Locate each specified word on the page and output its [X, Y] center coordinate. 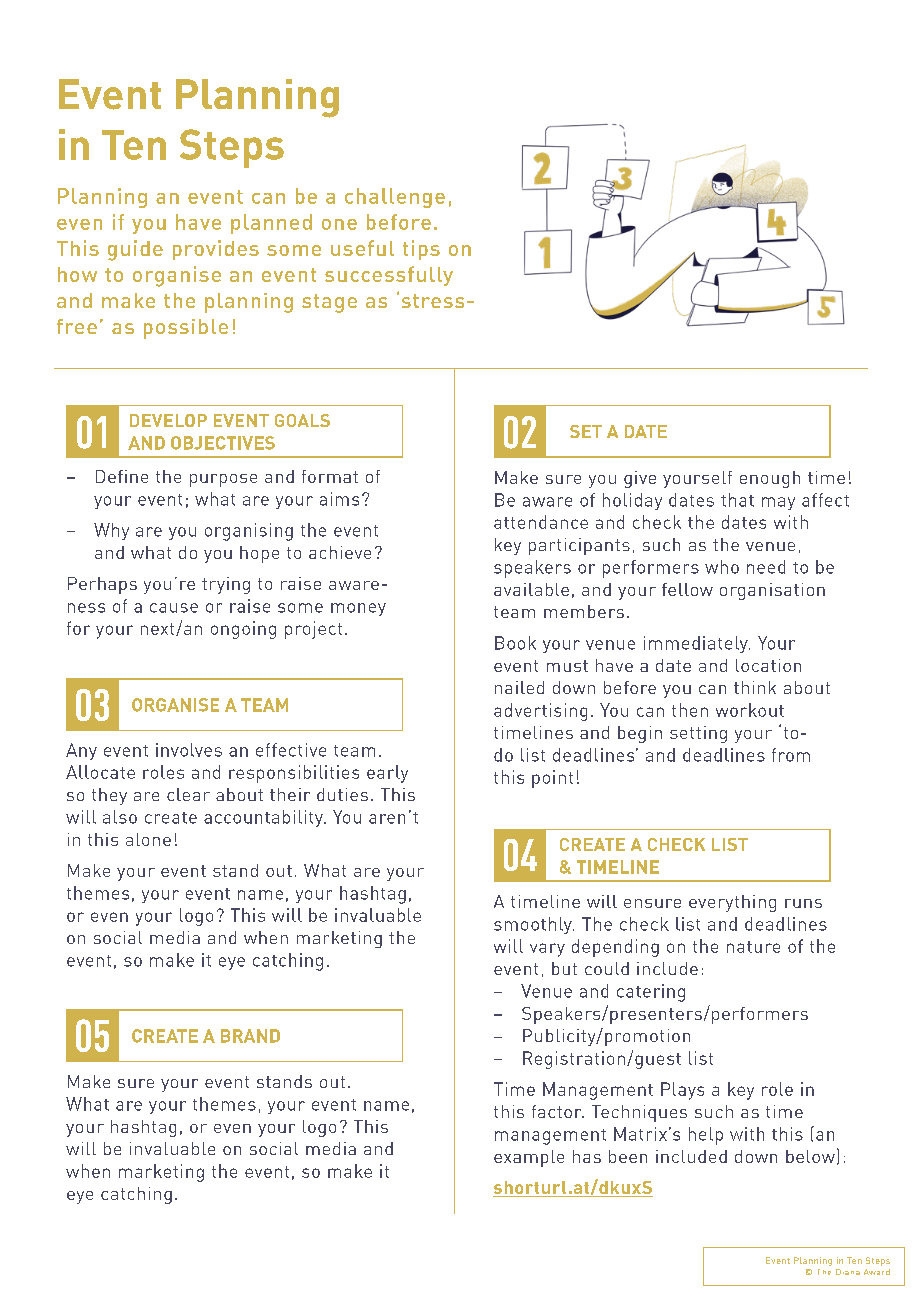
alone [148, 839]
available [531, 589]
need [766, 567]
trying [226, 585]
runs [803, 903]
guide [135, 250]
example [529, 1158]
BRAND [250, 1036]
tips [421, 250]
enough [770, 479]
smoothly [534, 925]
